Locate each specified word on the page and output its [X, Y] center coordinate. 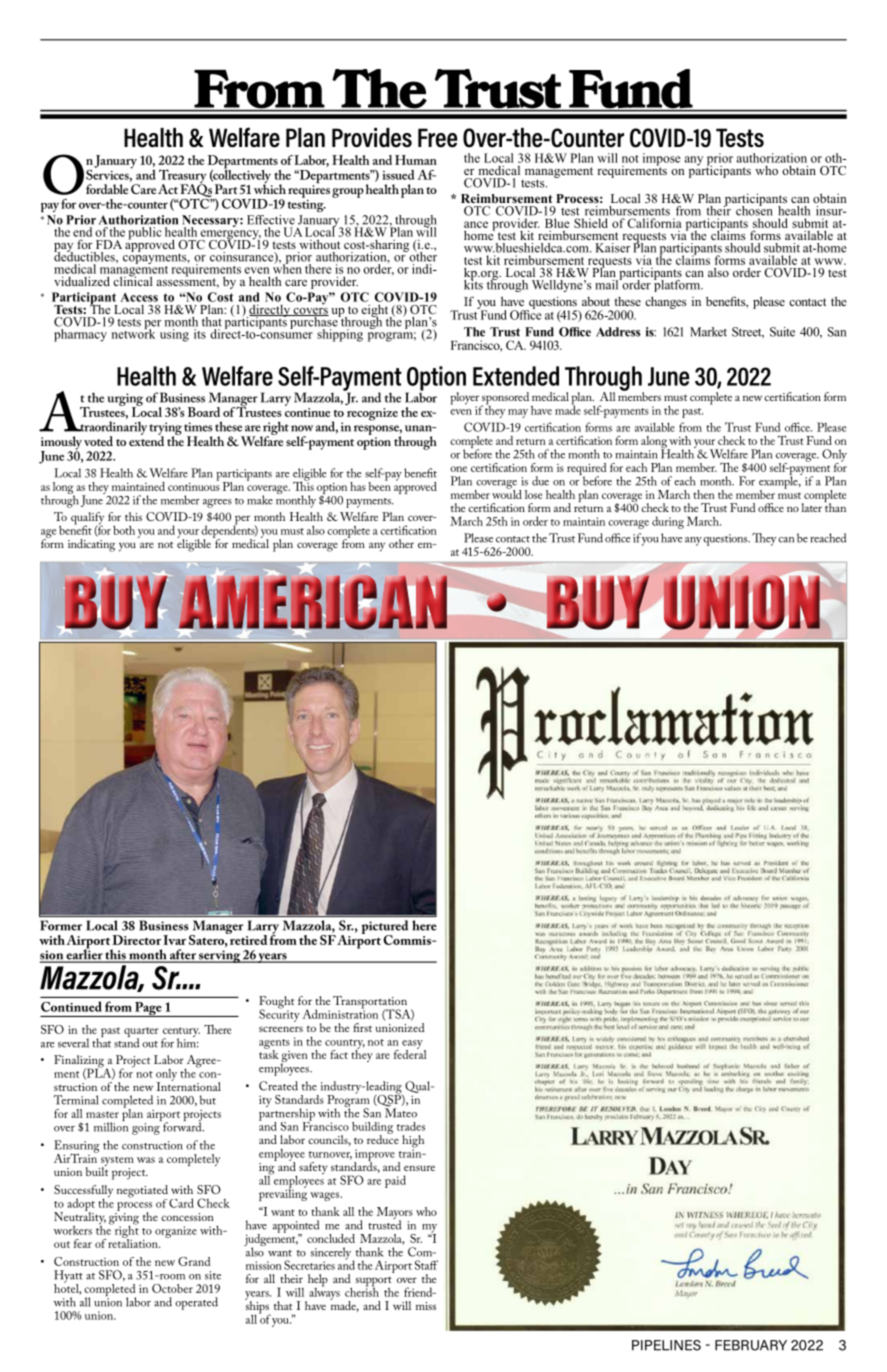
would [507, 493]
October [172, 1288]
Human [416, 160]
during [668, 522]
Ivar [174, 940]
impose [662, 160]
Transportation [370, 1003]
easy [413, 1045]
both [124, 530]
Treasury [182, 177]
